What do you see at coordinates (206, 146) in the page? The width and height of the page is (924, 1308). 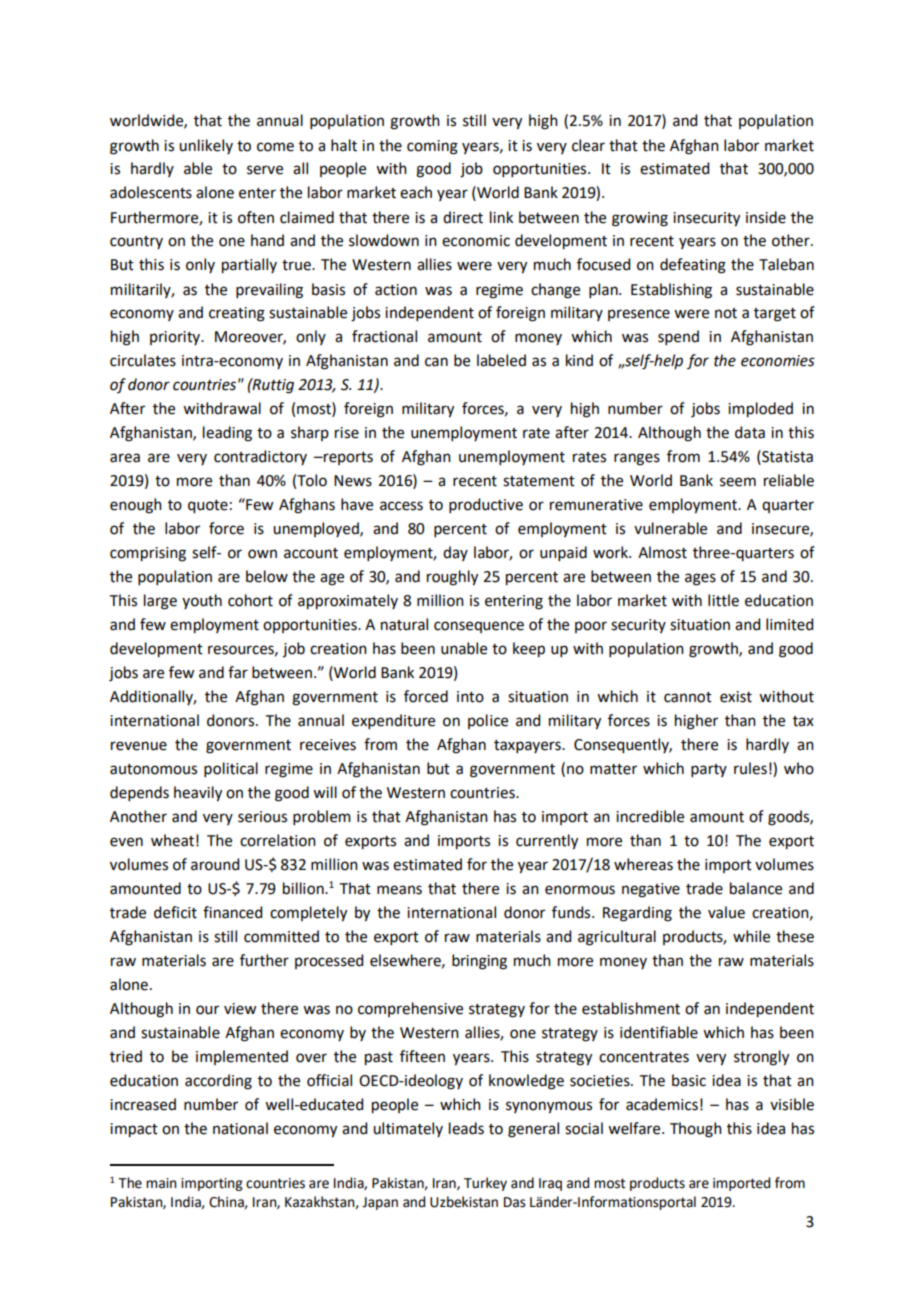 I see `unlikely` at bounding box center [206, 146].
